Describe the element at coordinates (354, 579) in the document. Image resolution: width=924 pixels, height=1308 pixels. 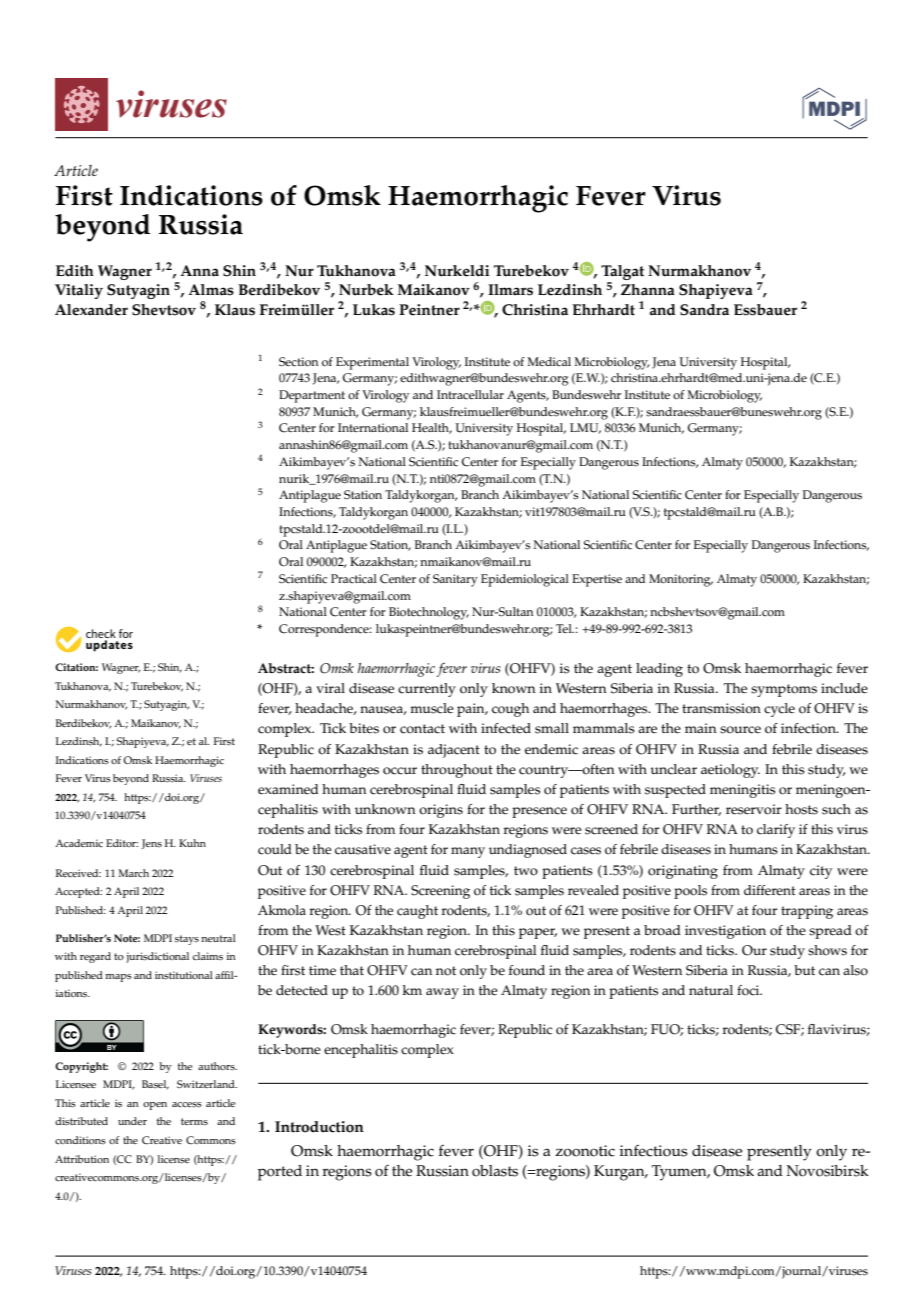
I see `Practical` at that location.
